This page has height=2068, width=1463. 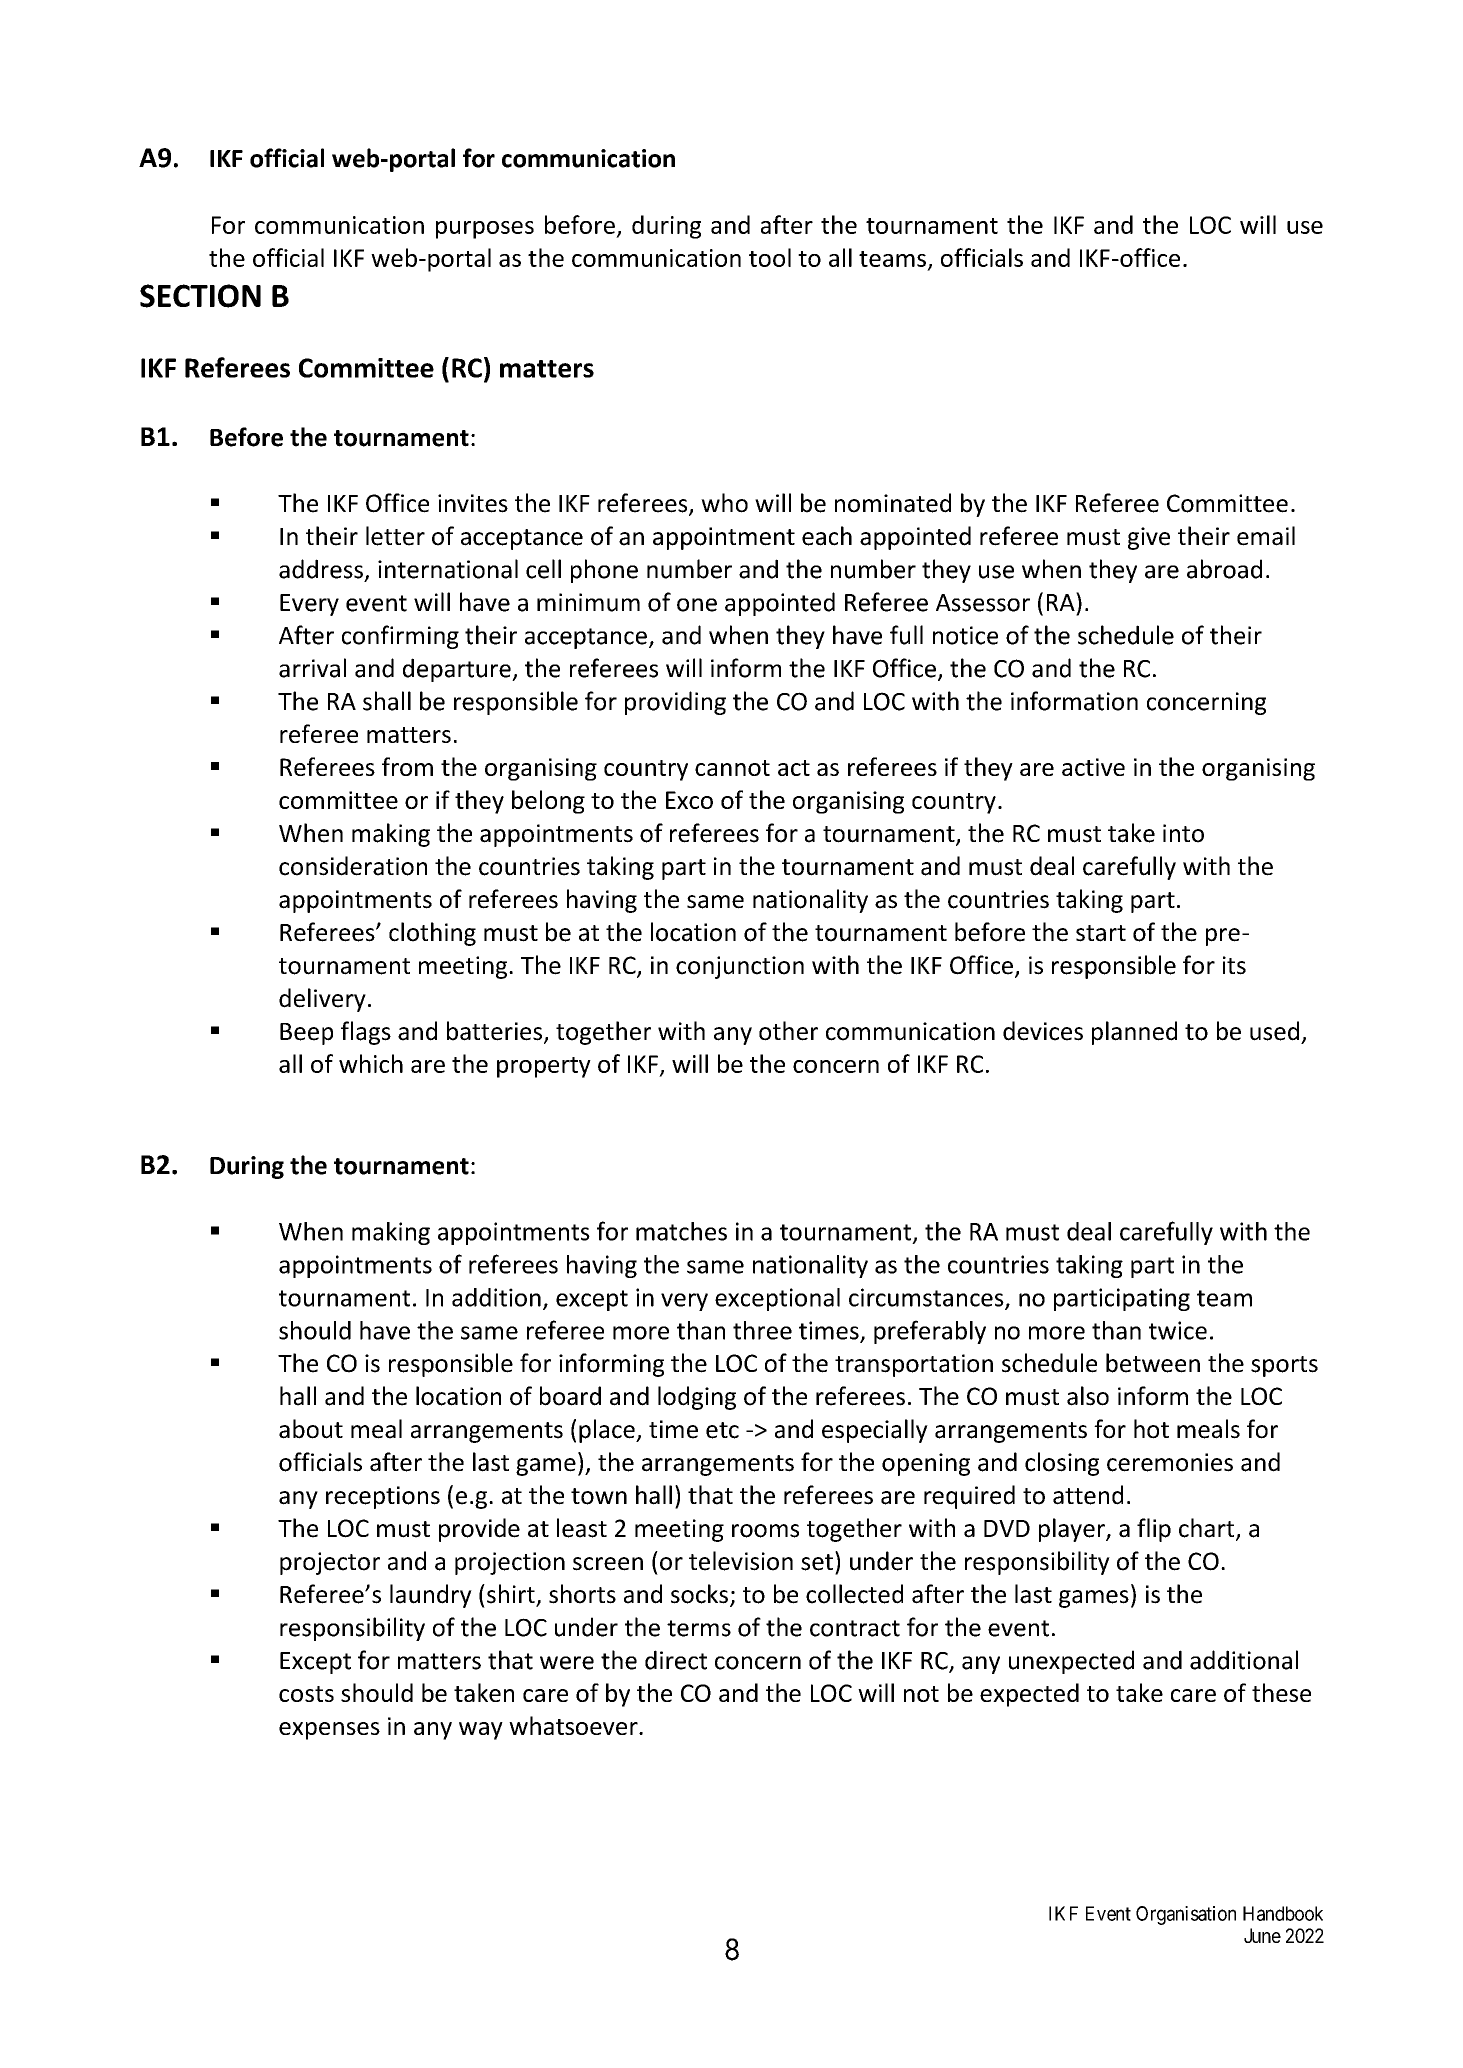 What do you see at coordinates (770, 257) in the page?
I see `tool` at bounding box center [770, 257].
